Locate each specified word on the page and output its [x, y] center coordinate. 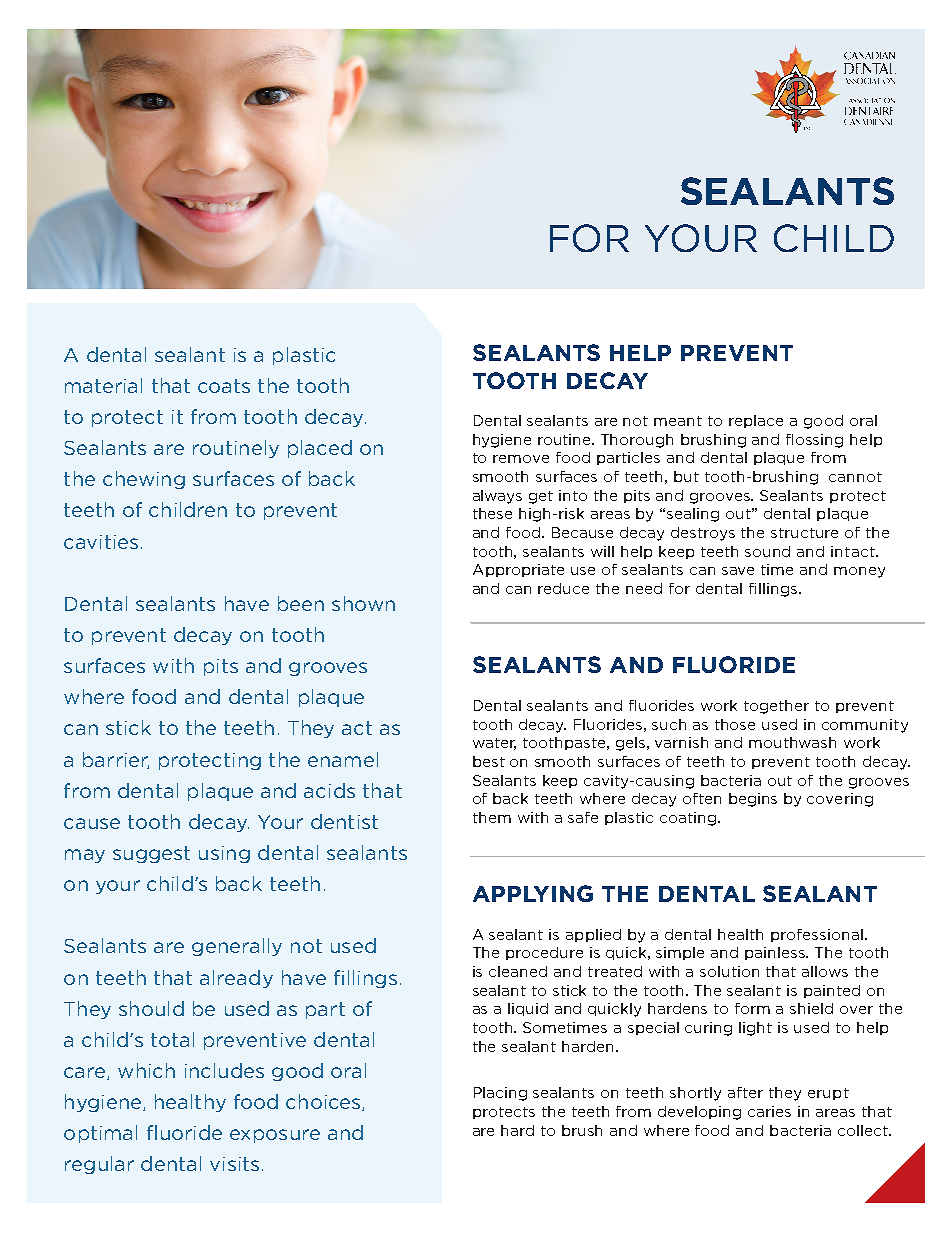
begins [753, 800]
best [489, 761]
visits [234, 1164]
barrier [116, 760]
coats [224, 386]
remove [521, 459]
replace [756, 421]
